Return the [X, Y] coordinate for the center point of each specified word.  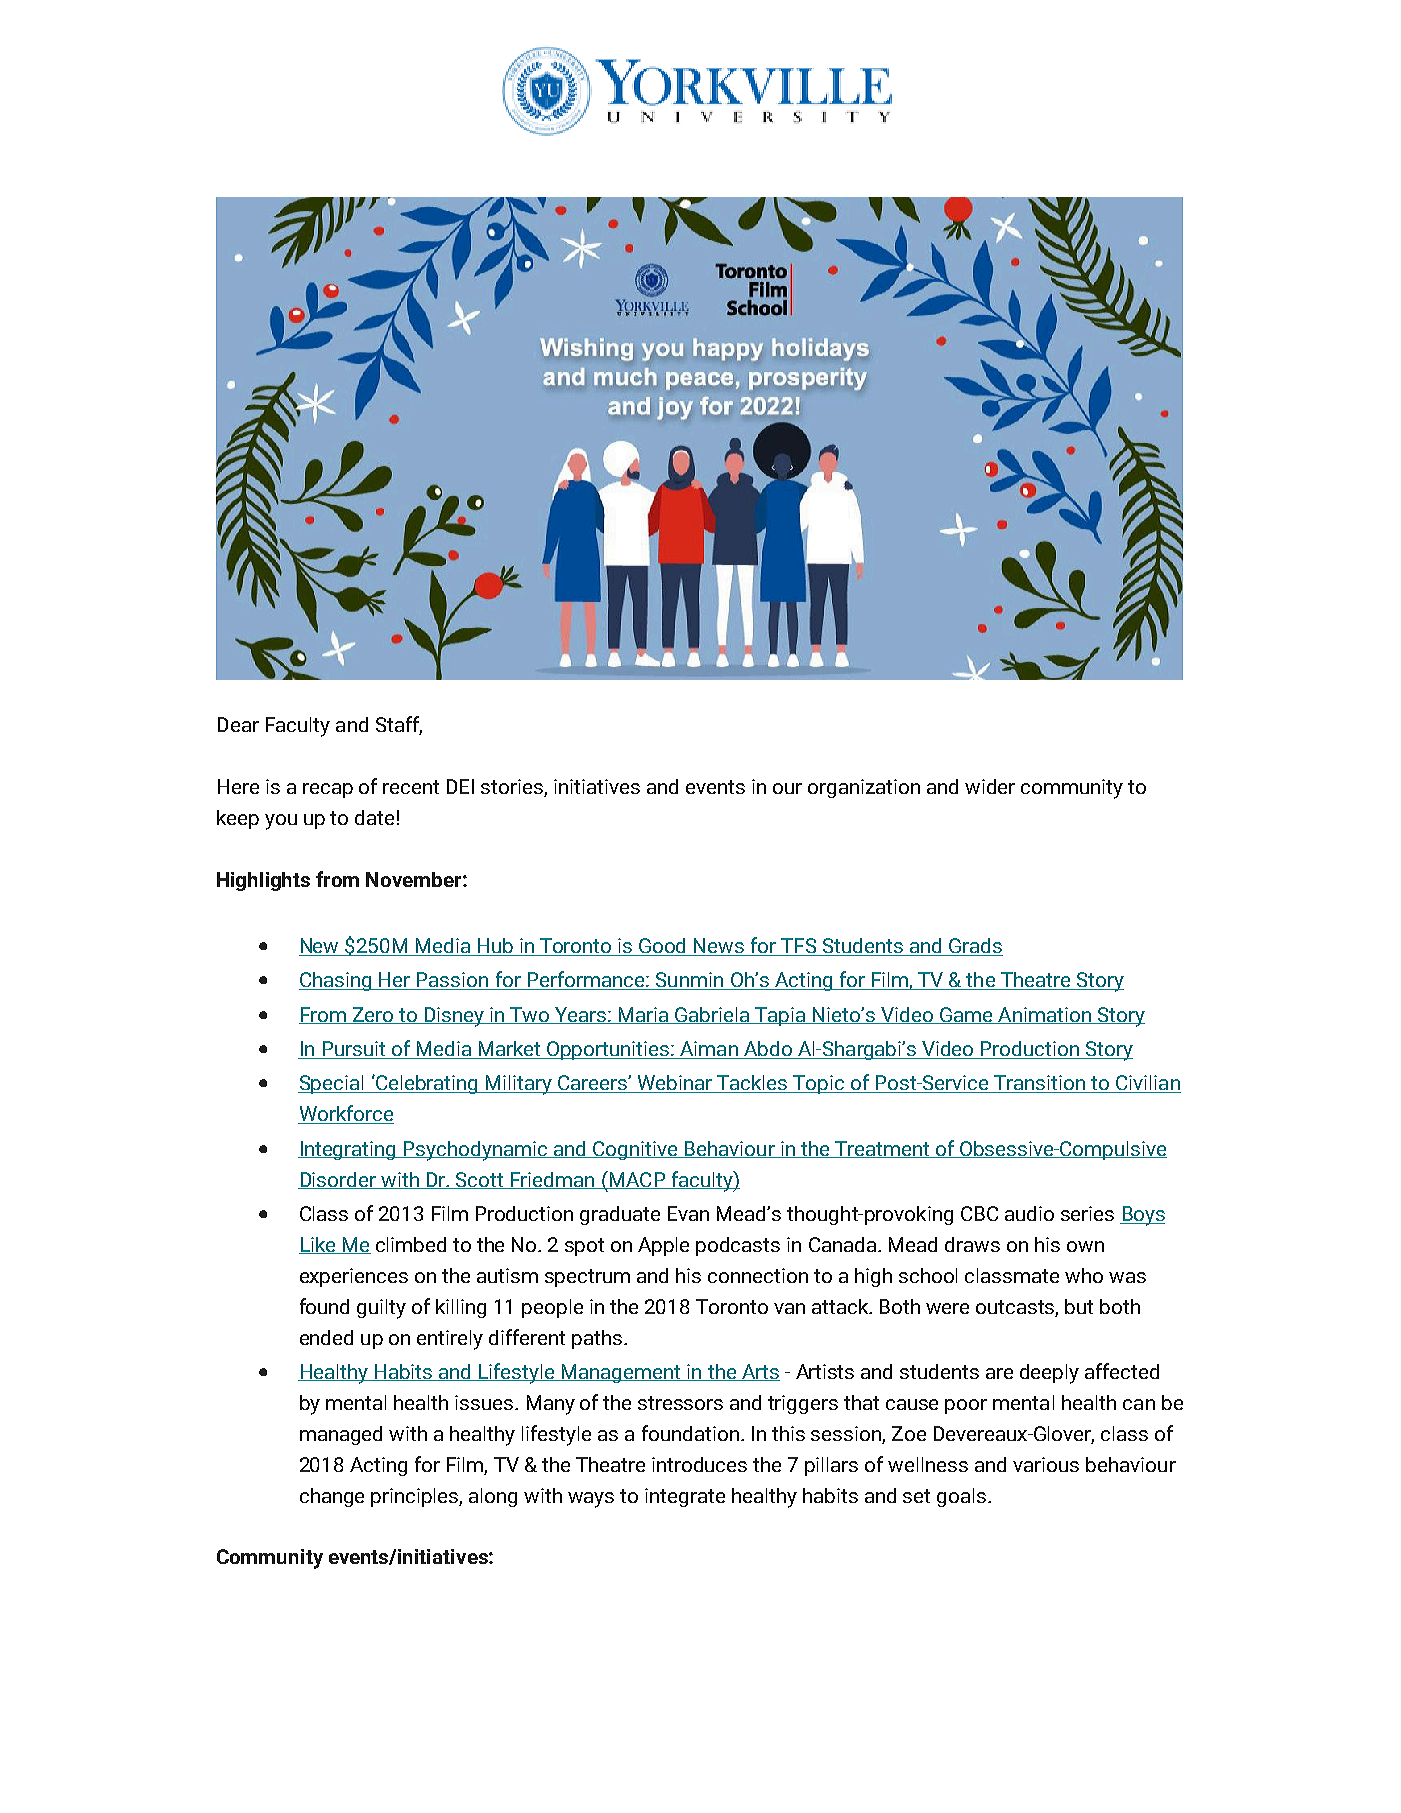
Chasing [336, 981]
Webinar [675, 1084]
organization [864, 788]
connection [758, 1275]
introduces [699, 1464]
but [1079, 1306]
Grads [975, 947]
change [332, 1497]
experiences [354, 1277]
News [719, 947]
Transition [1040, 1084]
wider [990, 786]
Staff [399, 725]
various [1046, 1464]
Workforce [346, 1114]
